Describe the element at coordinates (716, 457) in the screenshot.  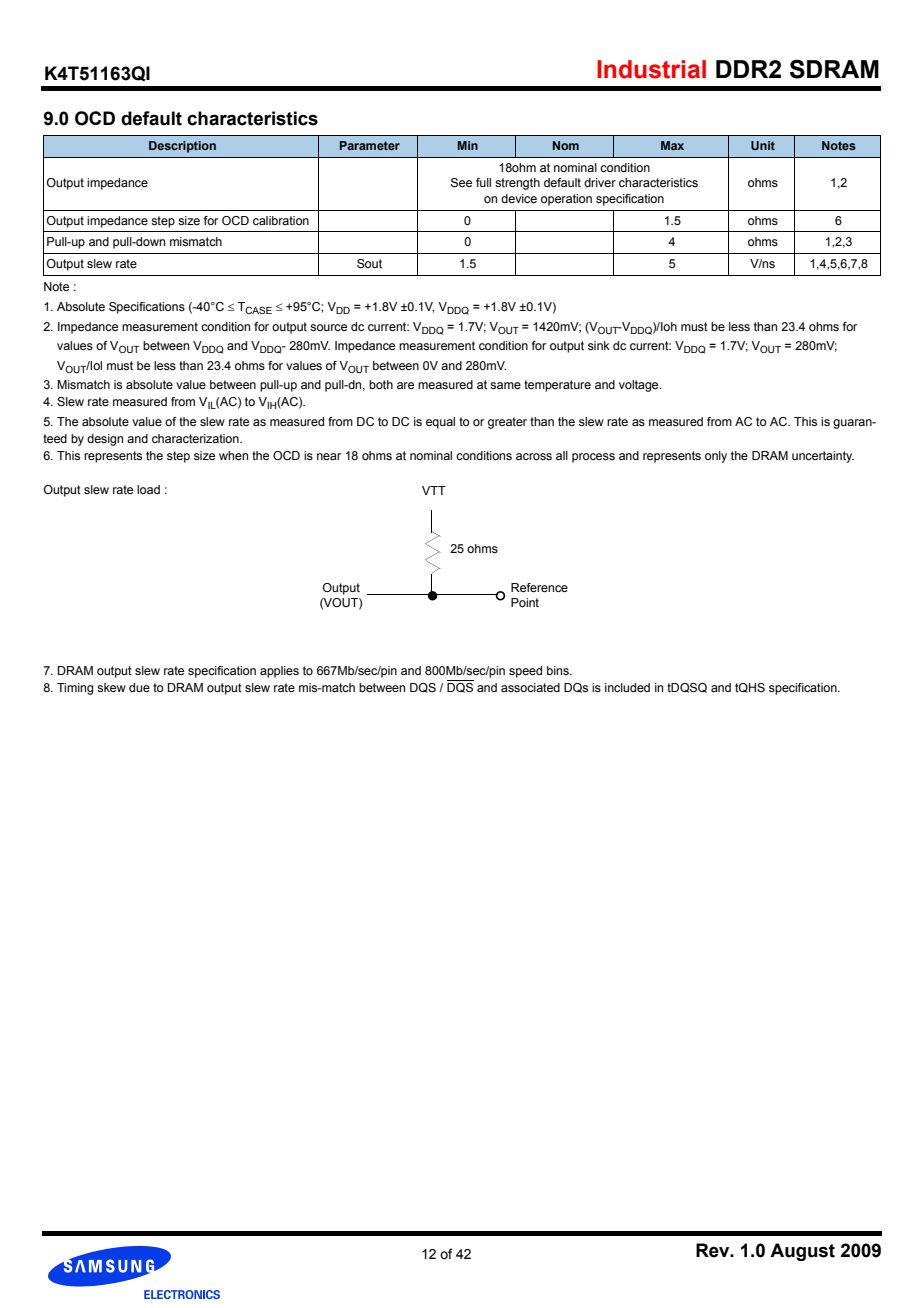
I see `only` at that location.
